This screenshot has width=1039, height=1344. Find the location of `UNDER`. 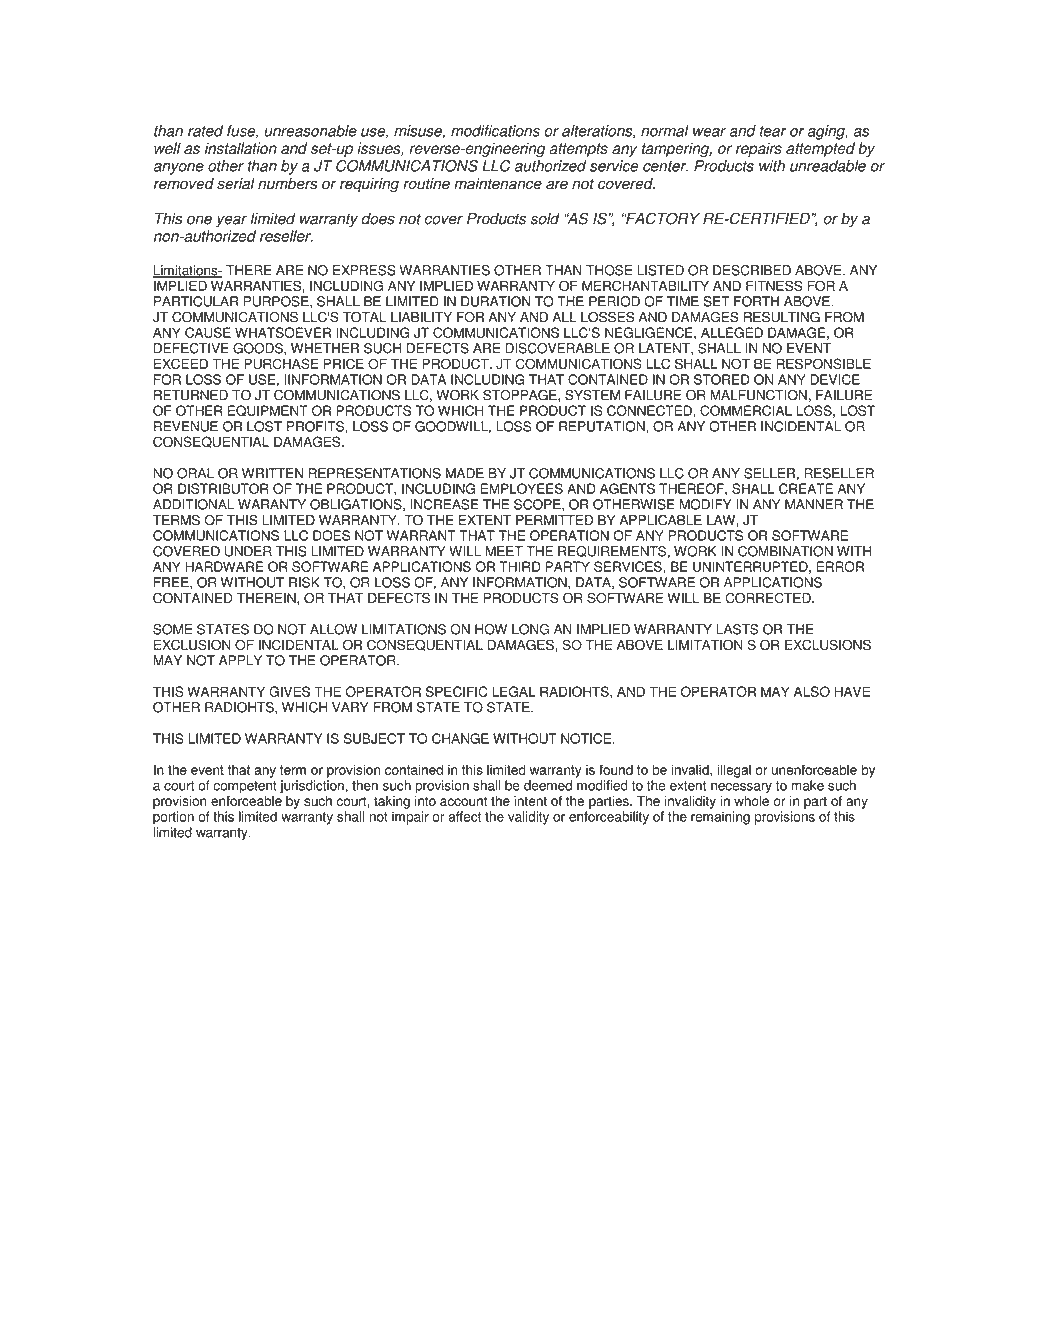

UNDER is located at coordinates (248, 551).
